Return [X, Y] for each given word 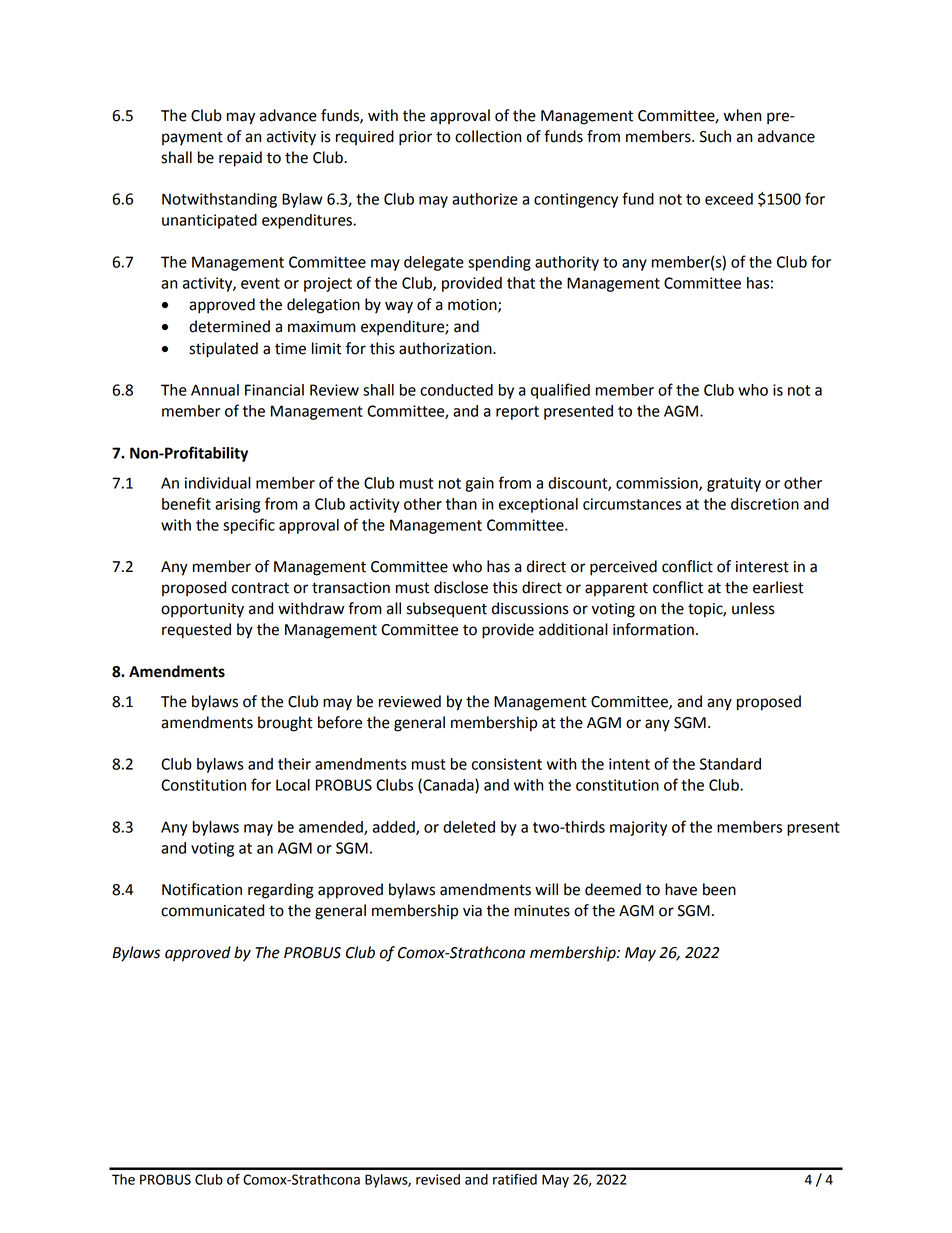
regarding [281, 891]
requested [196, 631]
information [653, 629]
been [719, 889]
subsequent [447, 610]
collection [488, 136]
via [472, 911]
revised [438, 1179]
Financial [274, 390]
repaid [240, 159]
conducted [456, 390]
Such [715, 136]
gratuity [734, 484]
